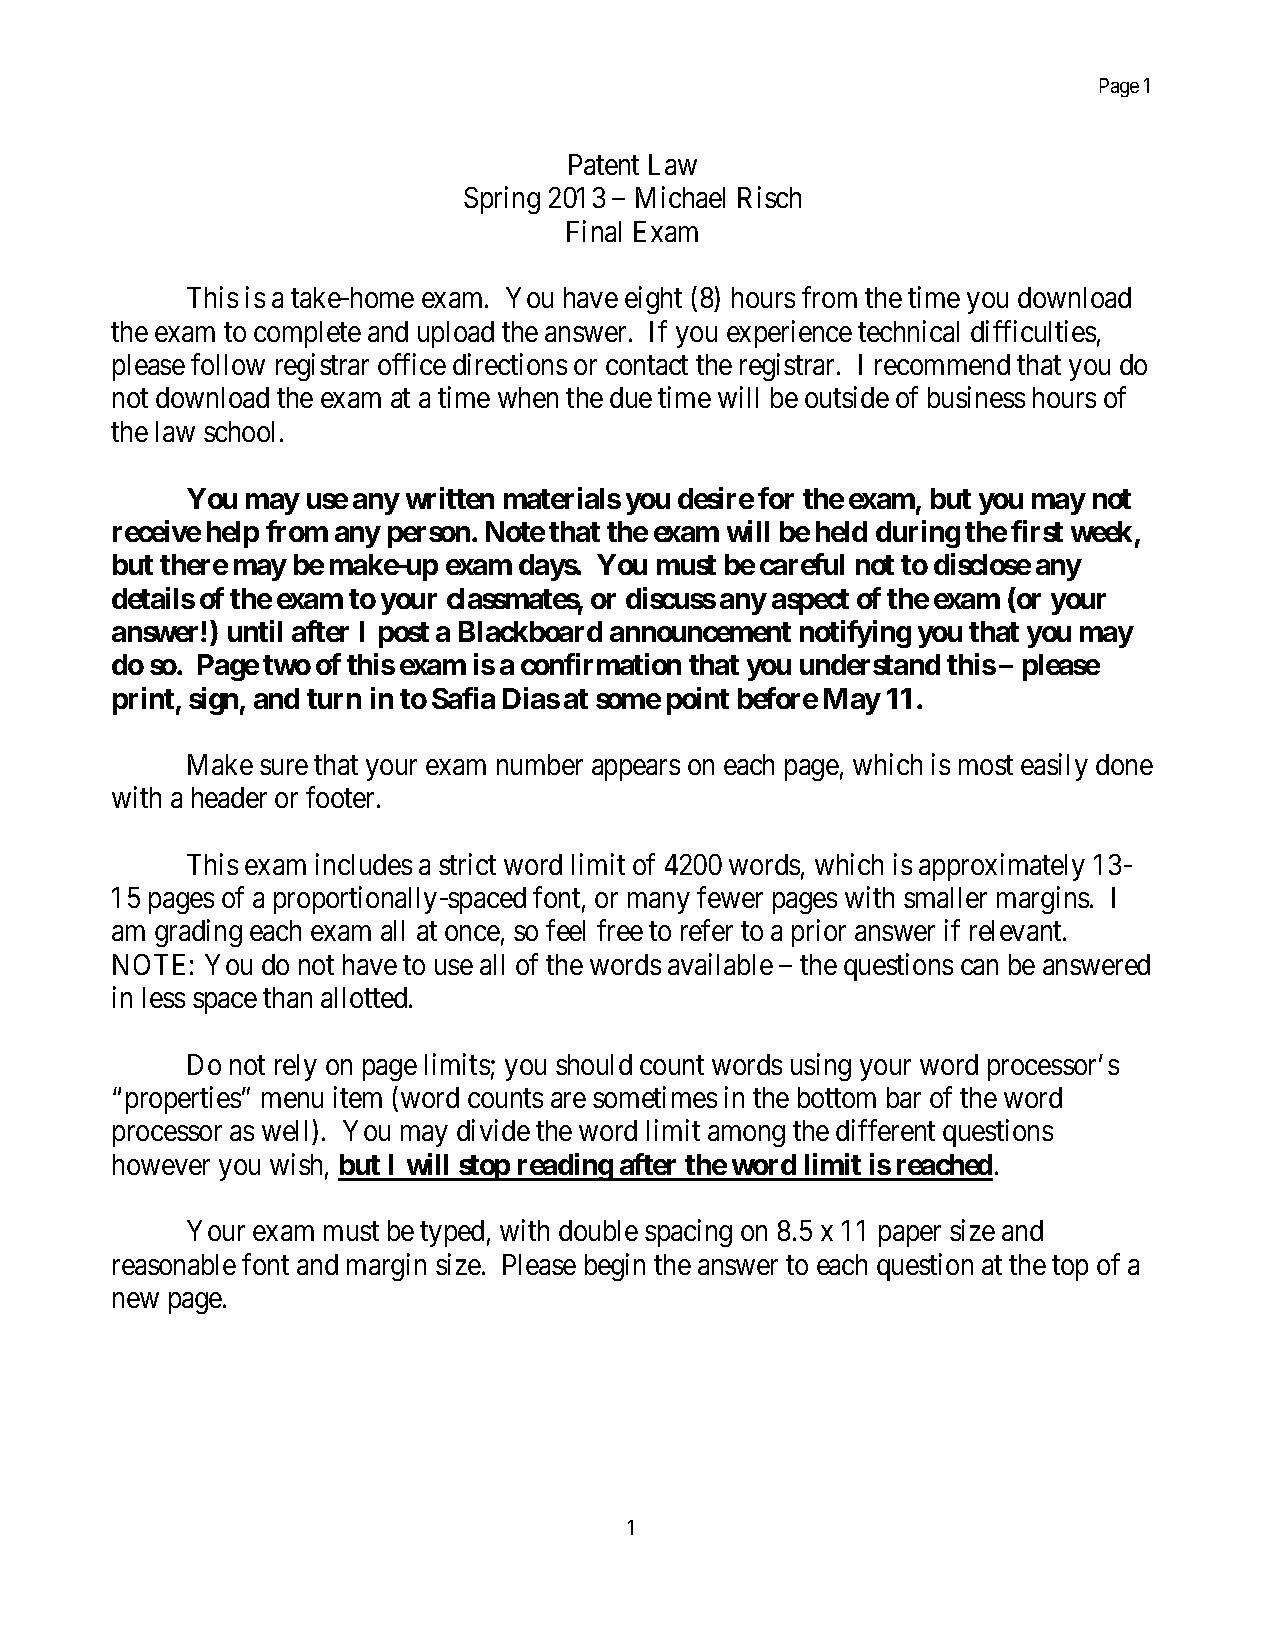 Image resolution: width=1266 pixels, height=1639 pixels. What do you see at coordinates (910, 1236) in the screenshot?
I see `paper` at bounding box center [910, 1236].
